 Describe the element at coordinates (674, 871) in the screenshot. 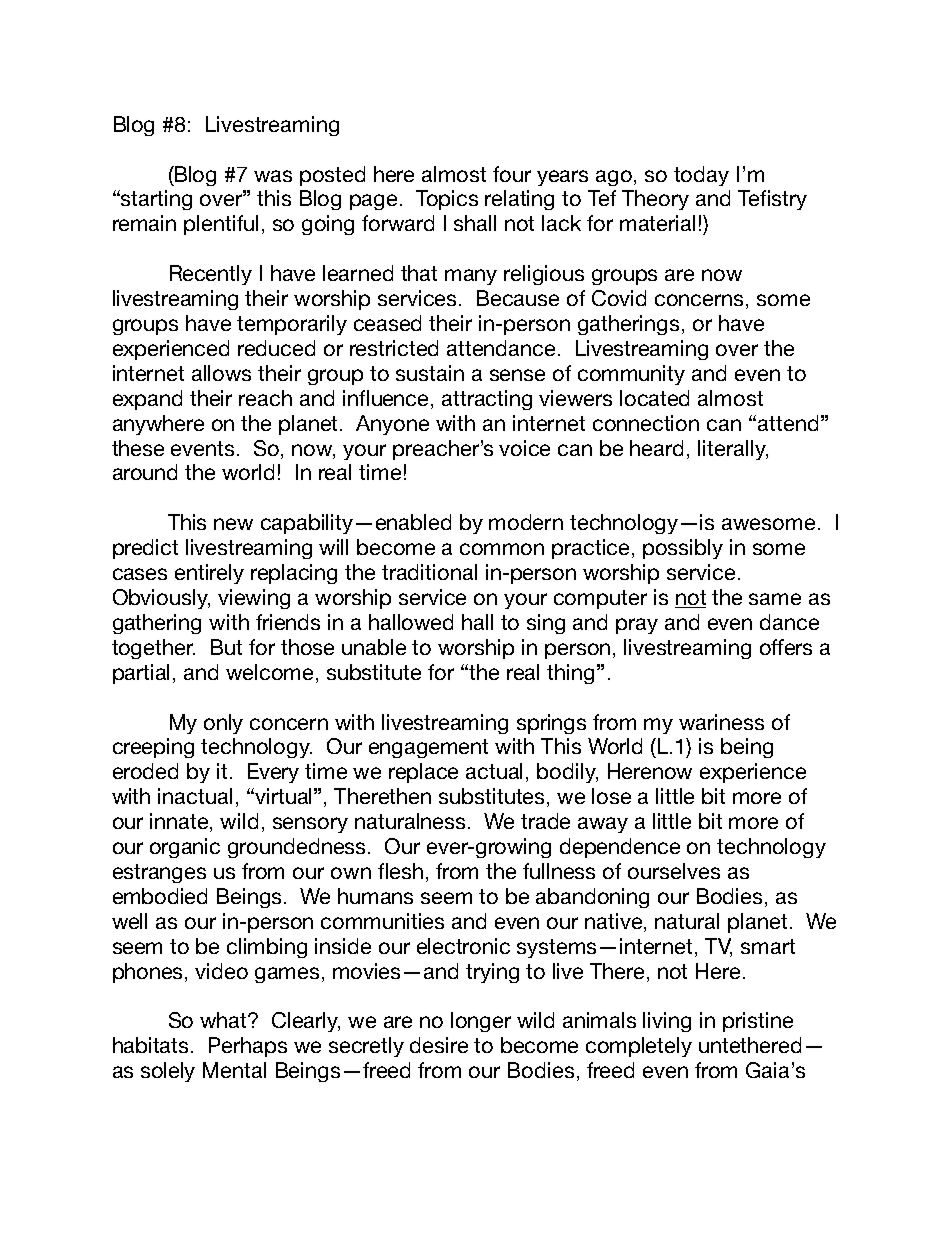

I see `ourselves` at that location.
